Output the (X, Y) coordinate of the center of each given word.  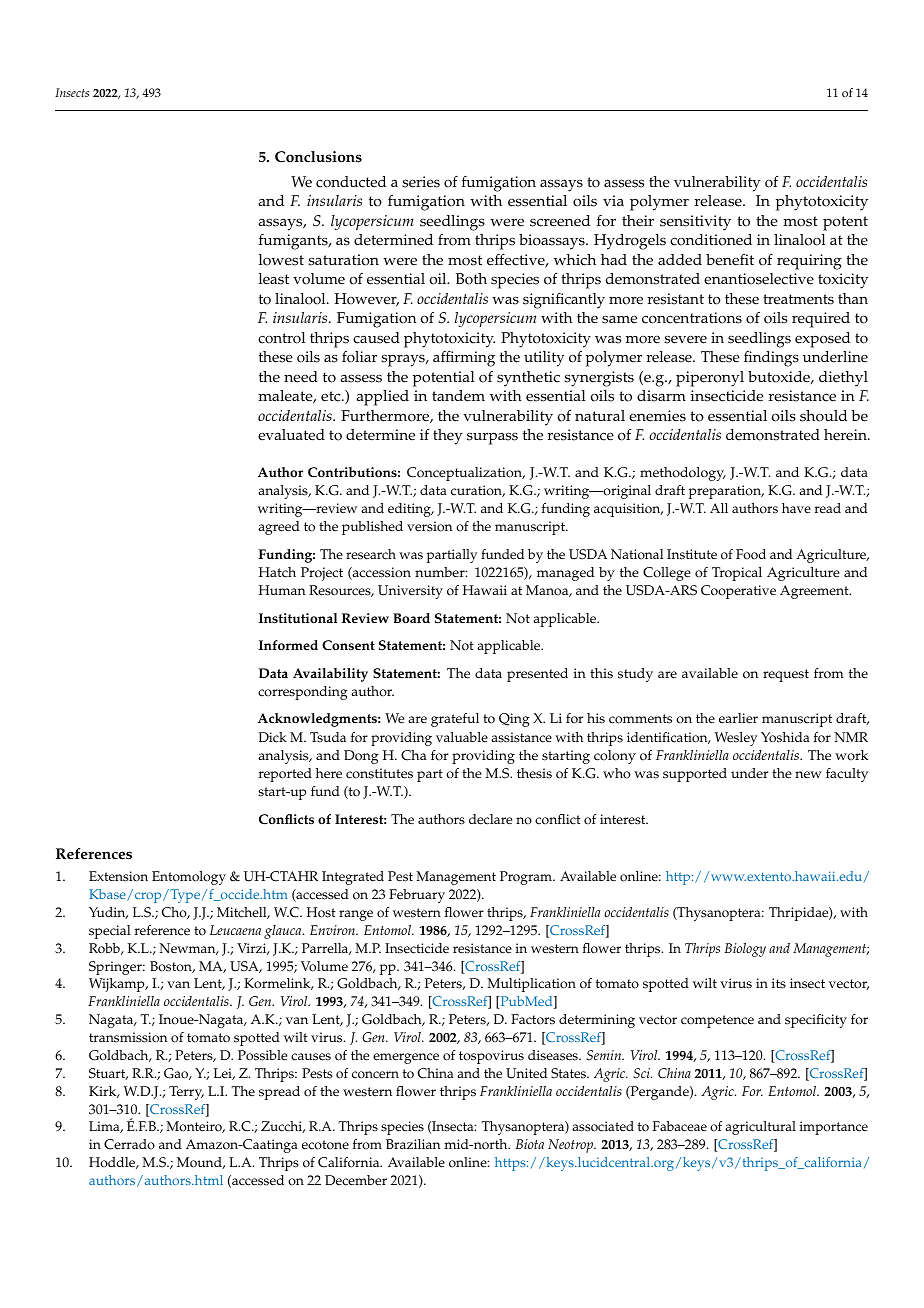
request (786, 675)
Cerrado (129, 1144)
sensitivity (695, 223)
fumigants (294, 242)
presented (537, 675)
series (421, 182)
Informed (288, 645)
